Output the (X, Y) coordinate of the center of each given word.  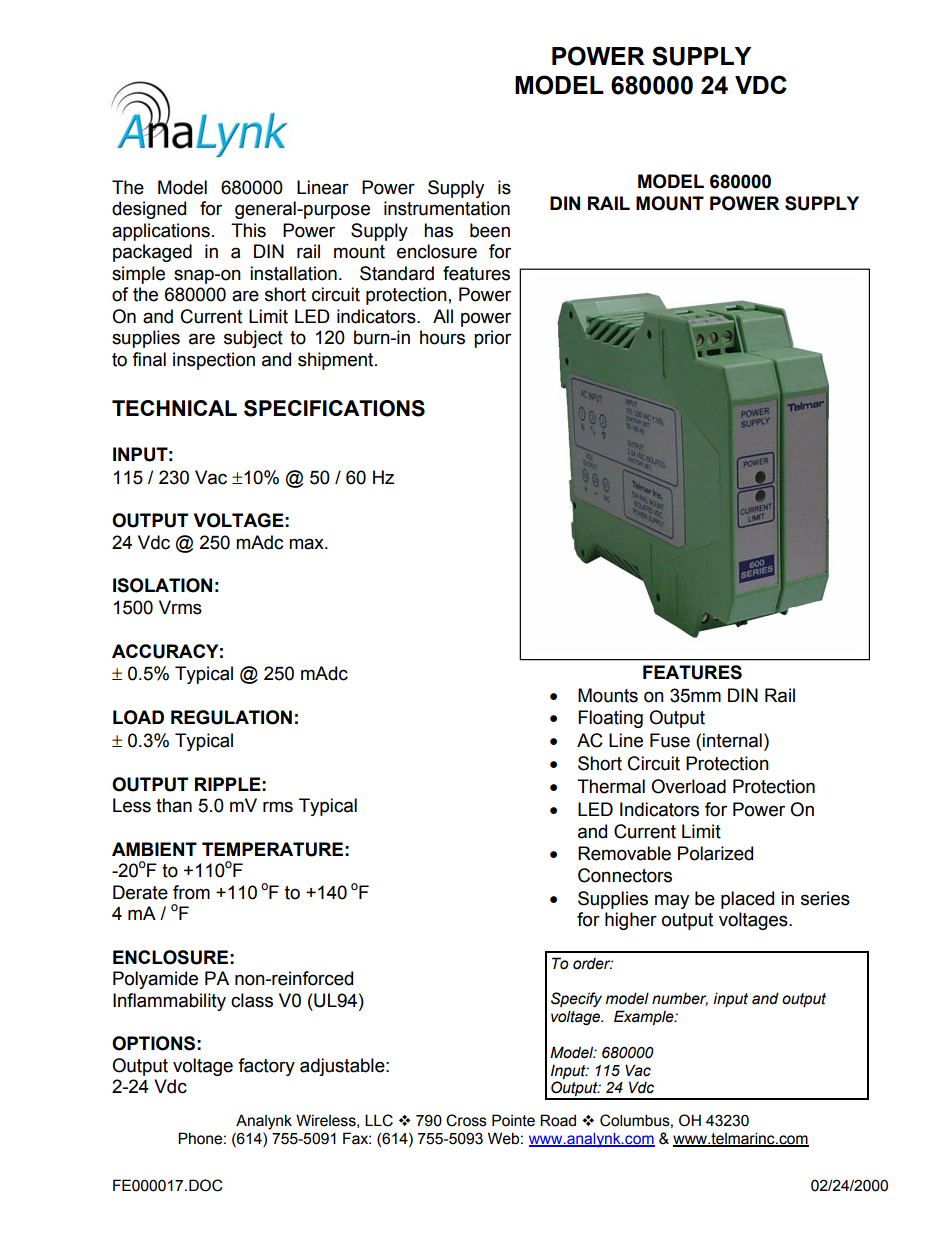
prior (492, 339)
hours (442, 337)
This (248, 230)
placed (747, 900)
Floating (610, 719)
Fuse (670, 740)
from (191, 892)
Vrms (180, 607)
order (593, 964)
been (490, 230)
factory (266, 1067)
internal (732, 740)
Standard (397, 273)
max (307, 544)
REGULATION (231, 717)
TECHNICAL (174, 408)
